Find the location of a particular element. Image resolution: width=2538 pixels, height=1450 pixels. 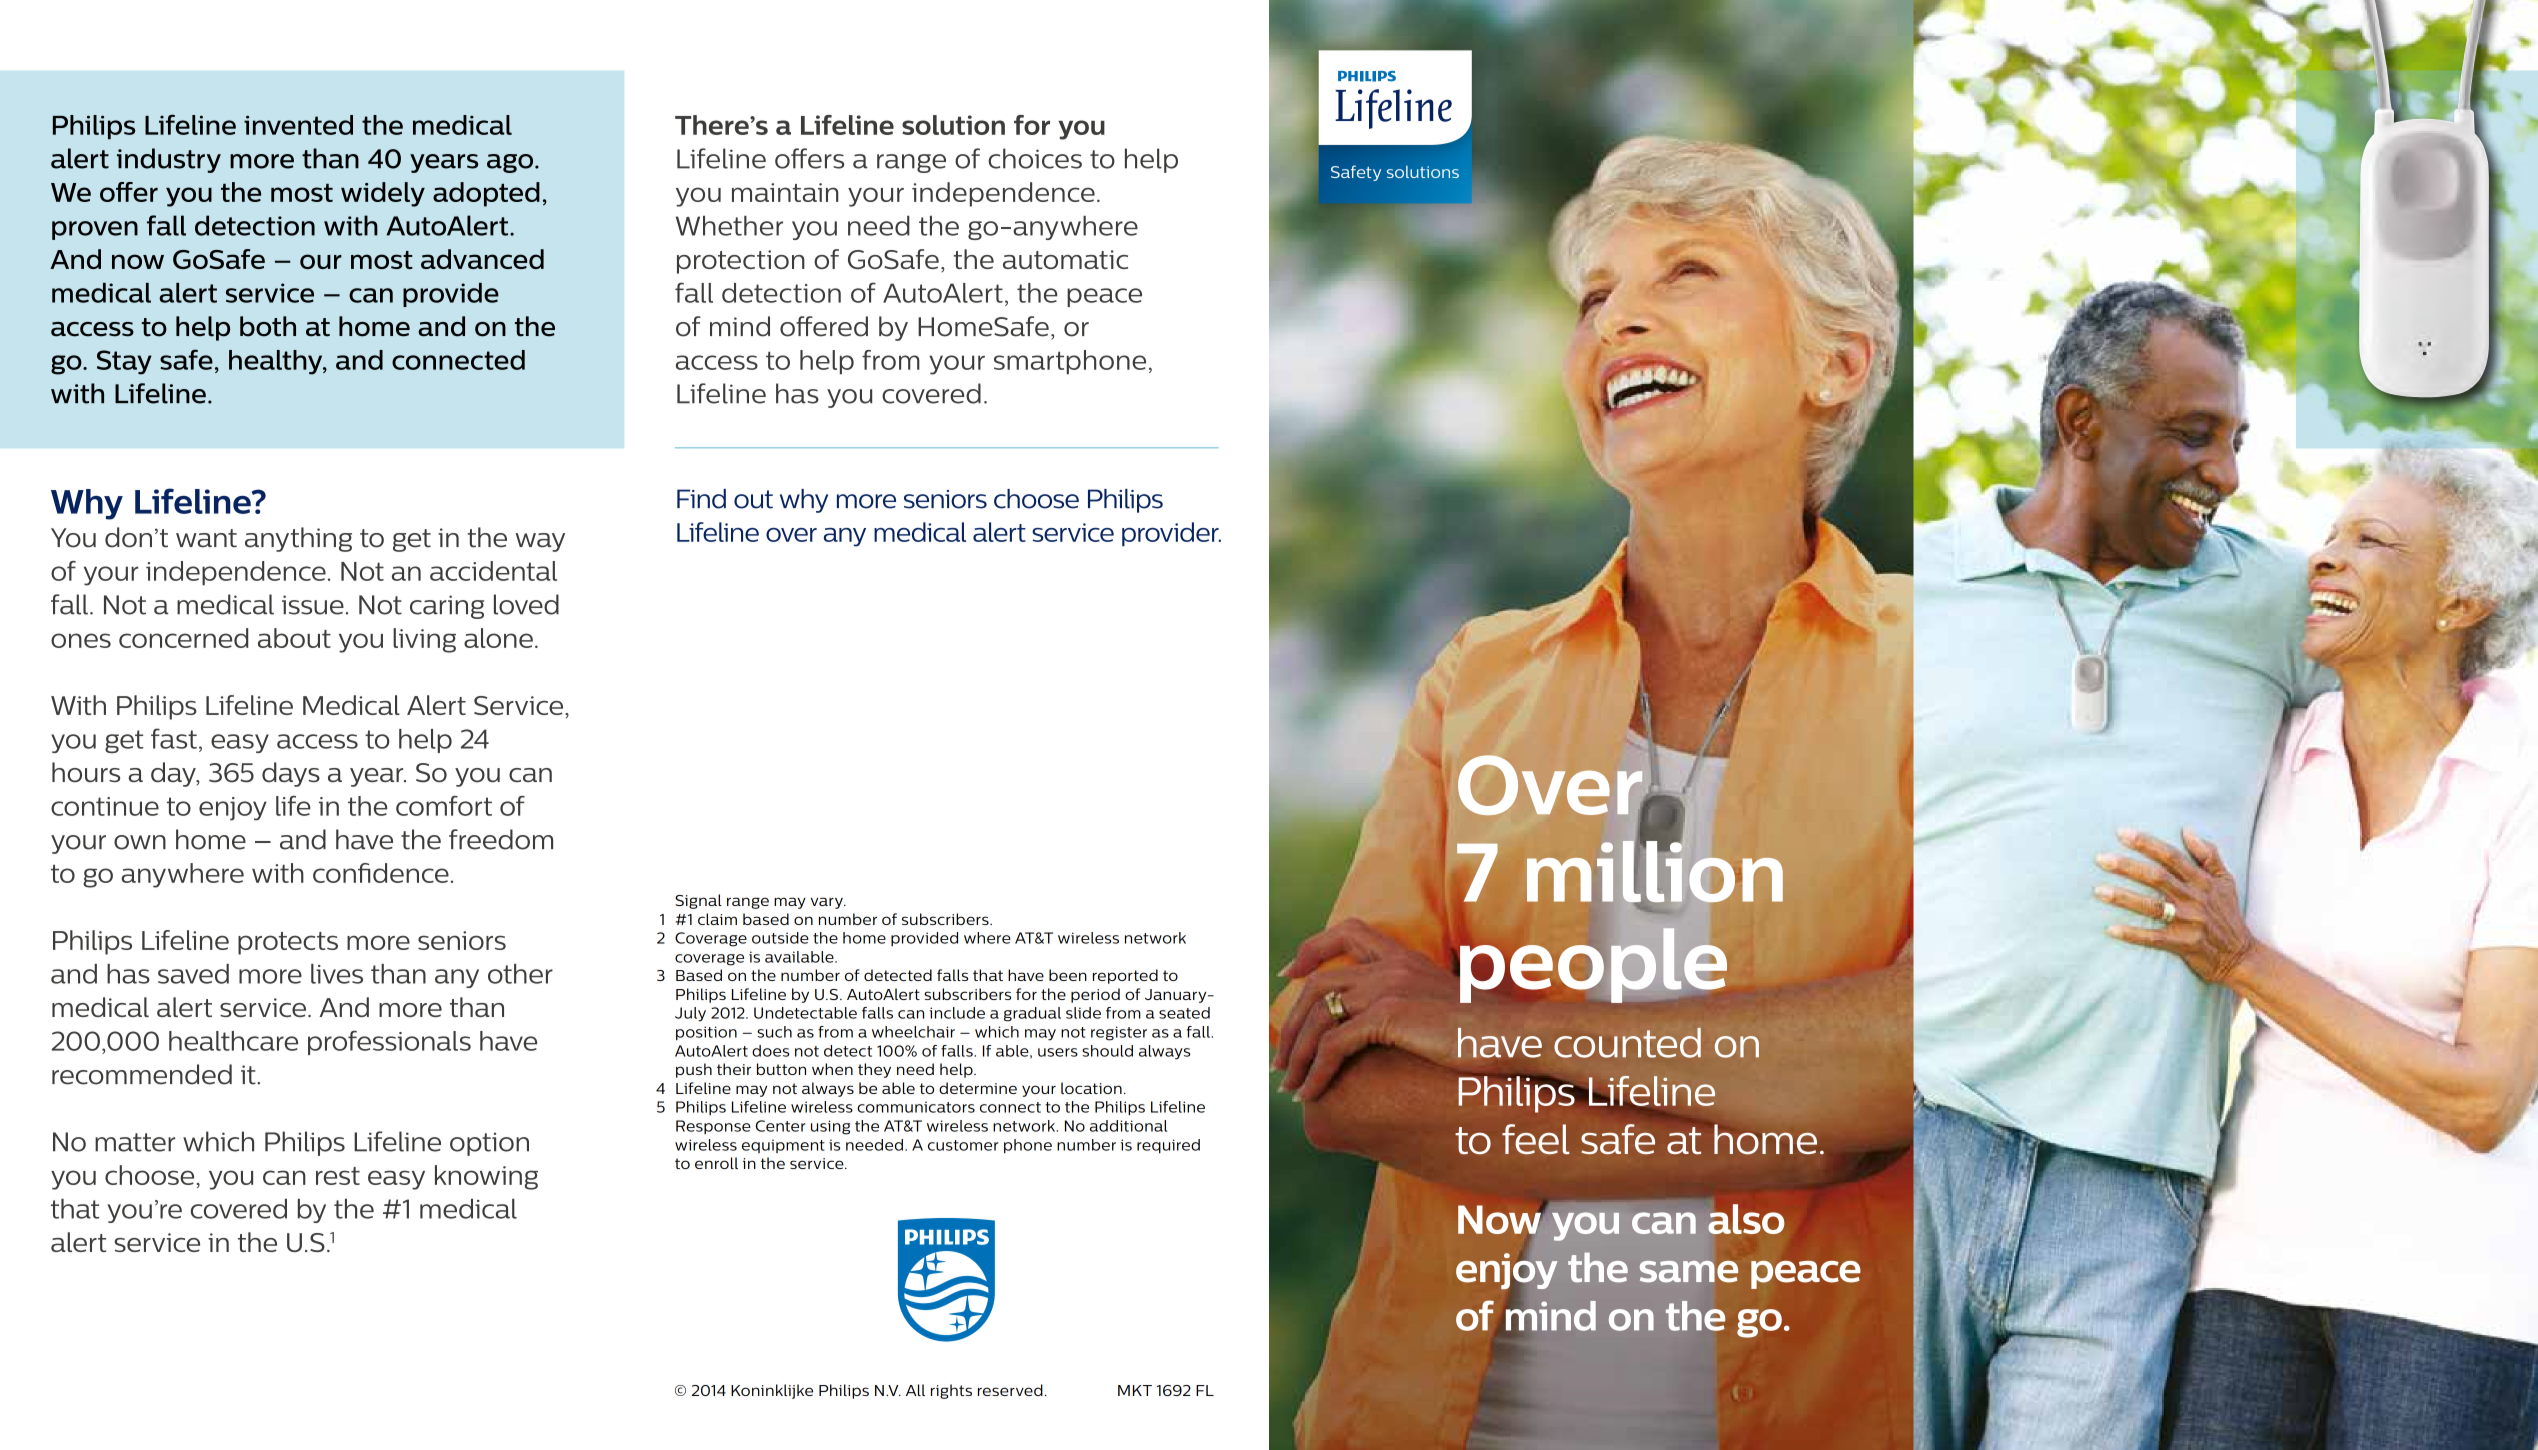

Stay is located at coordinates (124, 362).
